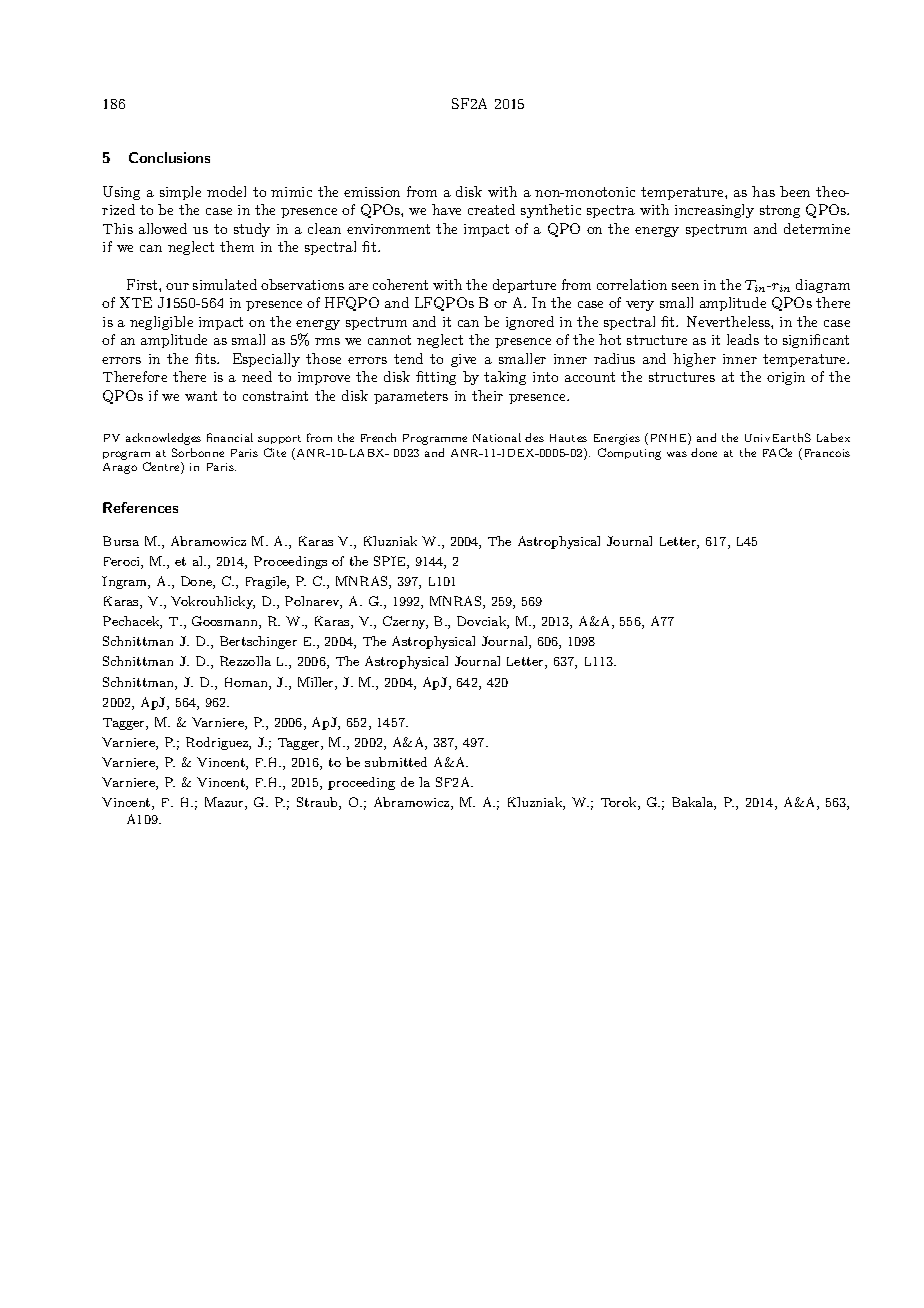  Describe the element at coordinates (317, 683) in the image. I see `Miller` at that location.
